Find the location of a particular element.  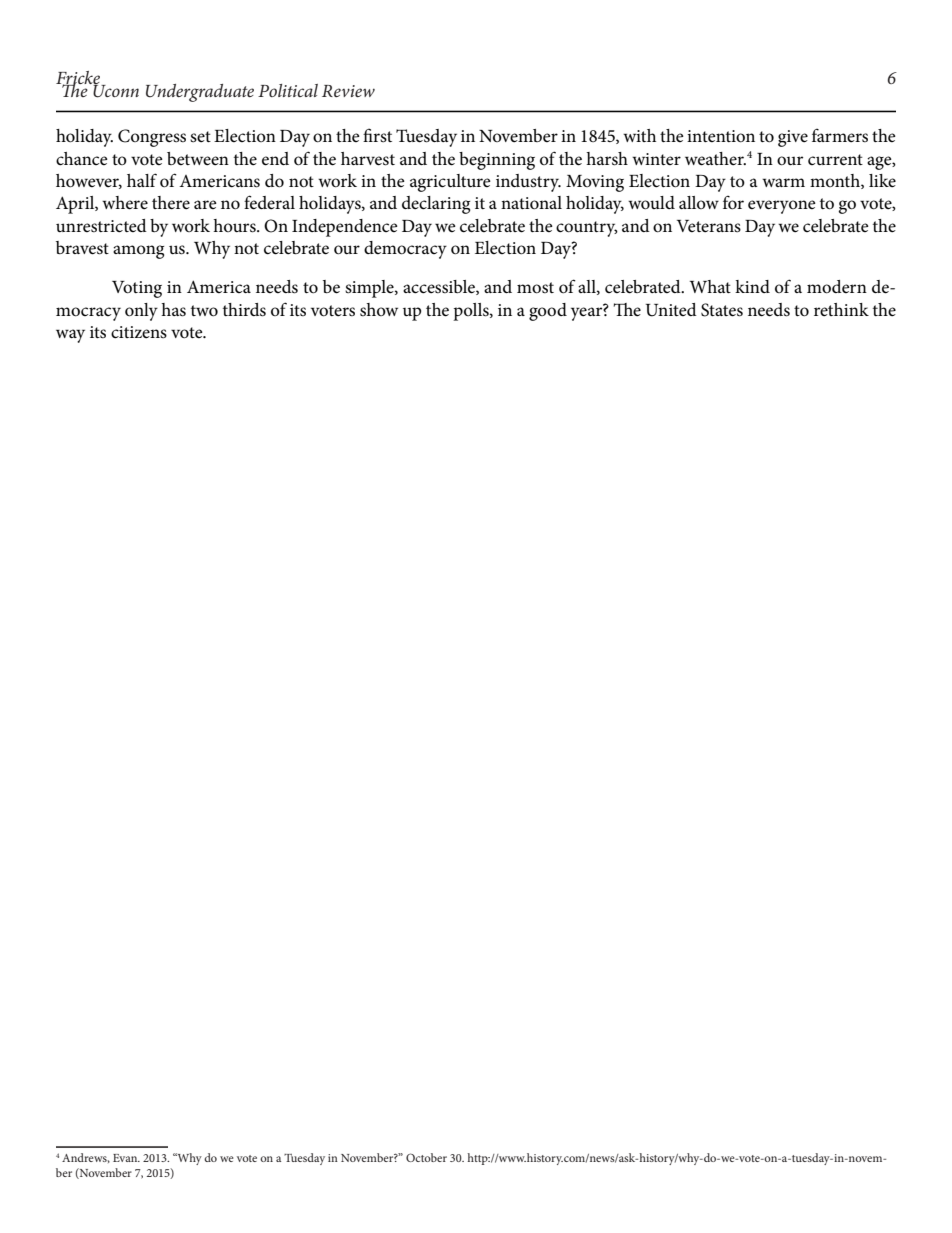

Undergraduate is located at coordinates (200, 93).
